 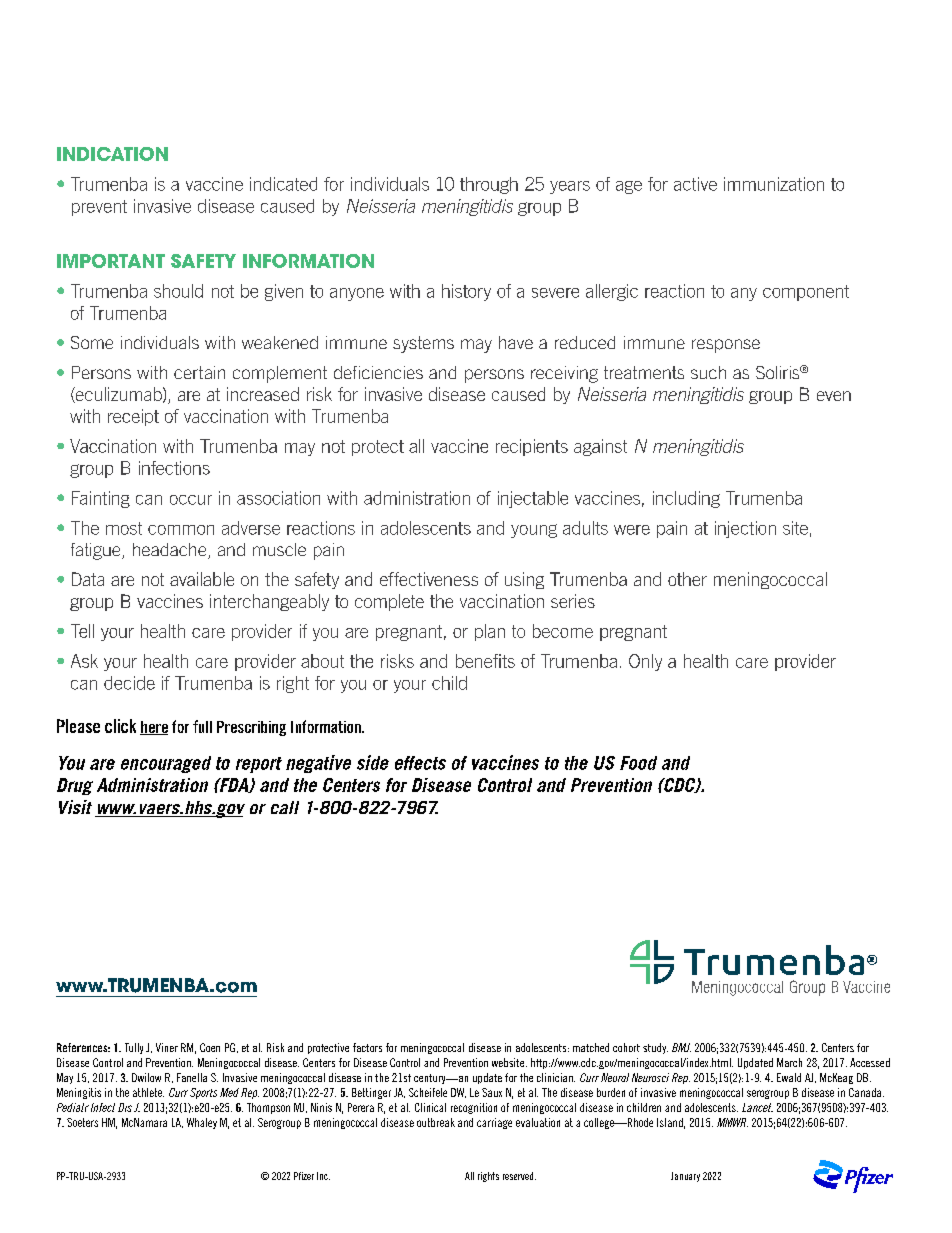 I want to click on Lancet, so click(x=757, y=1107).
